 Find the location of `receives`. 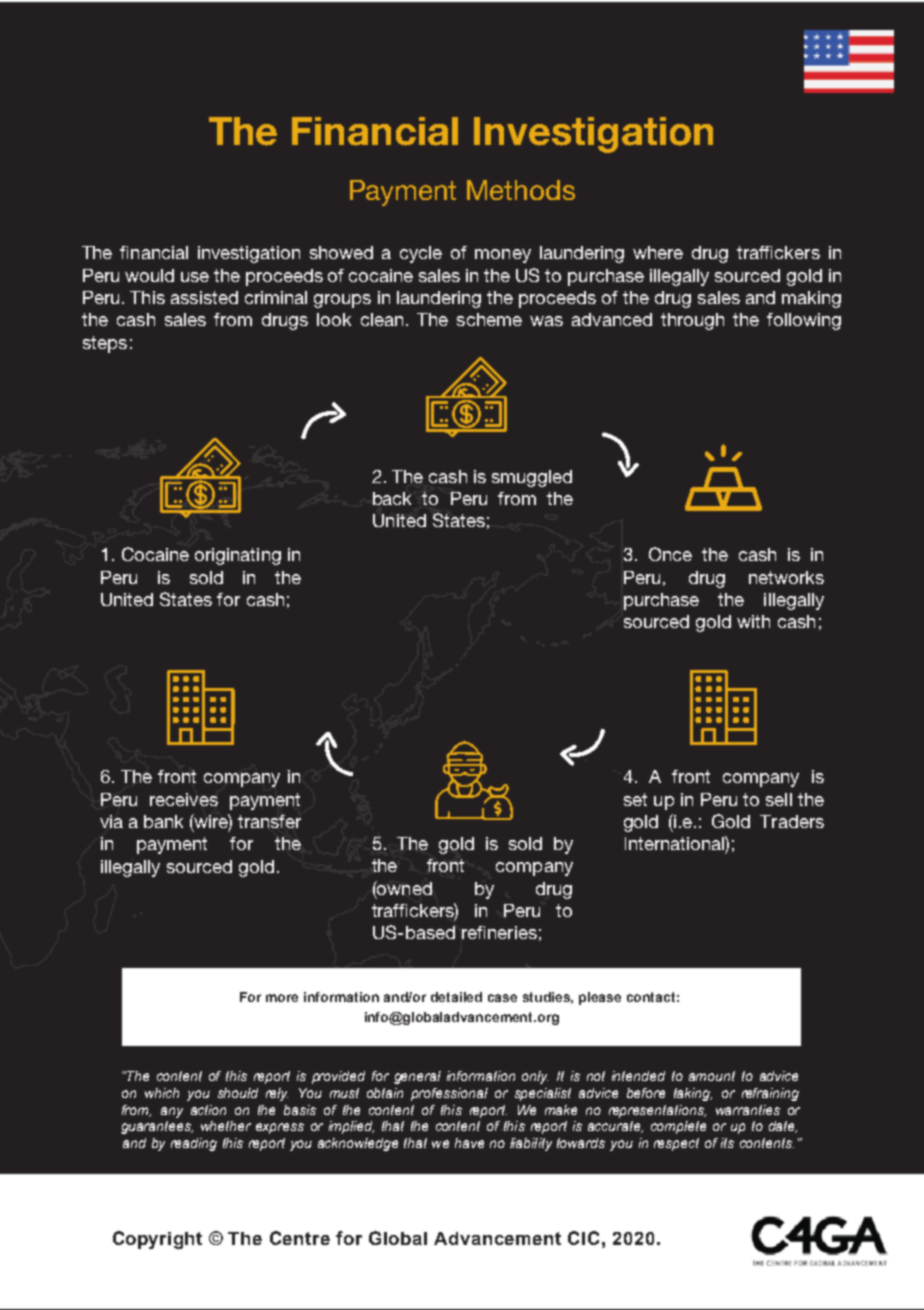

receives is located at coordinates (184, 799).
